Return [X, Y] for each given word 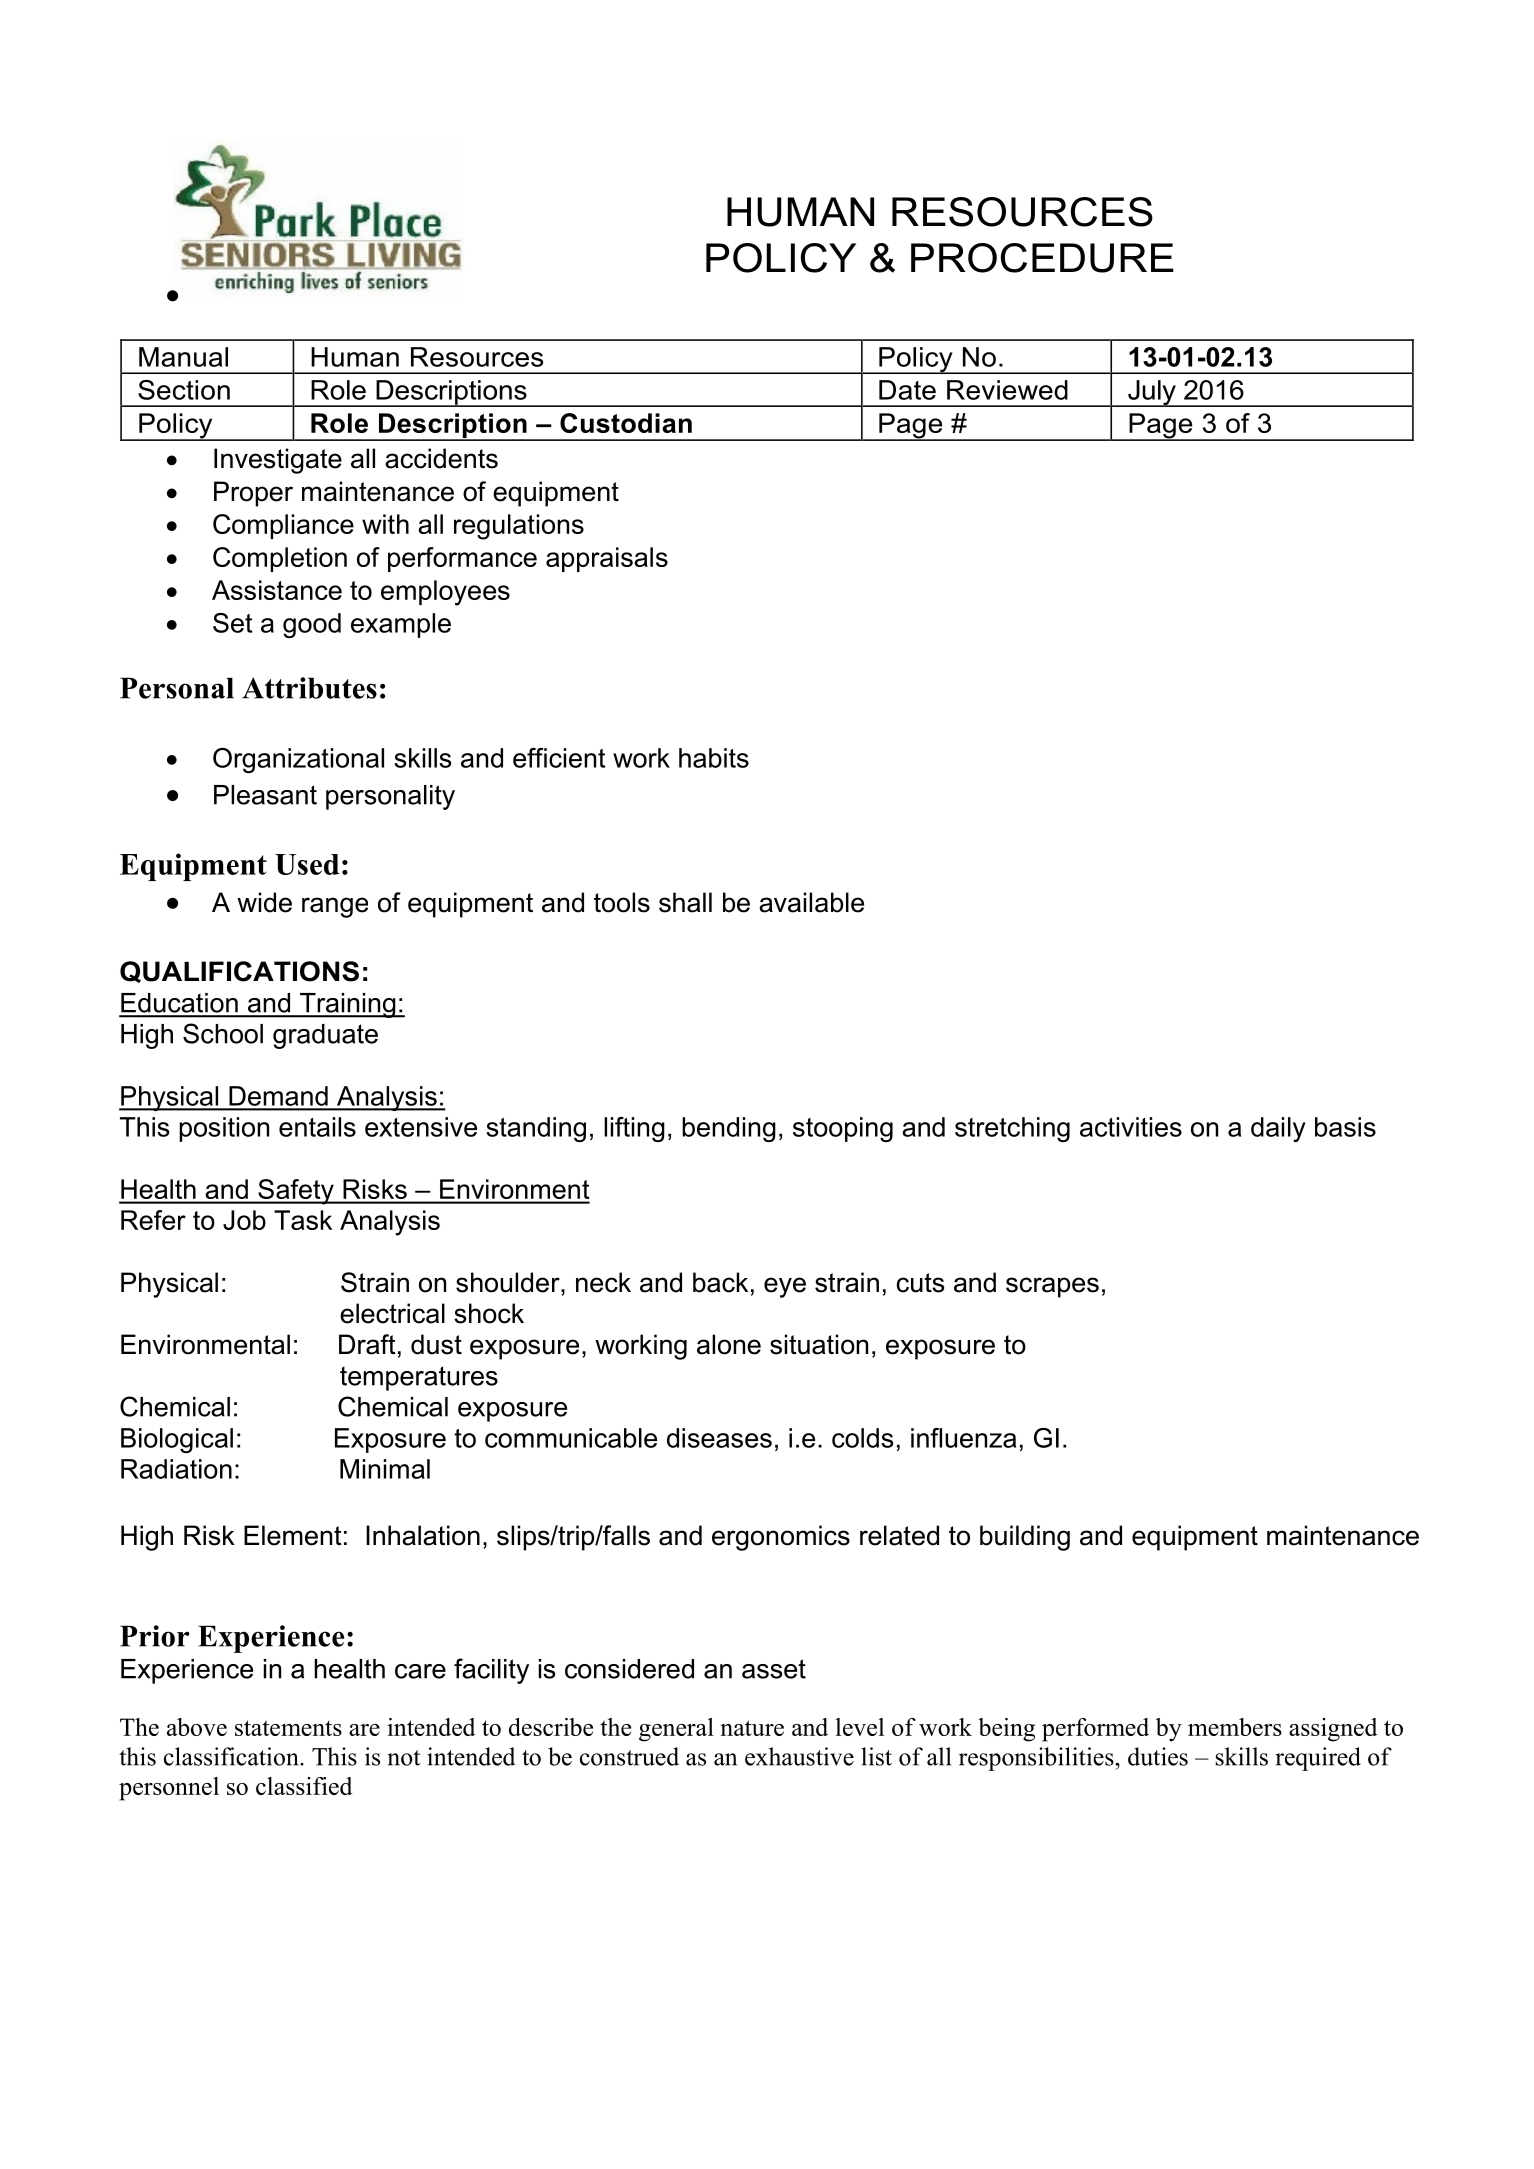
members [1235, 1727]
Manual [183, 357]
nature [752, 1728]
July [1152, 393]
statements [288, 1728]
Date [907, 390]
